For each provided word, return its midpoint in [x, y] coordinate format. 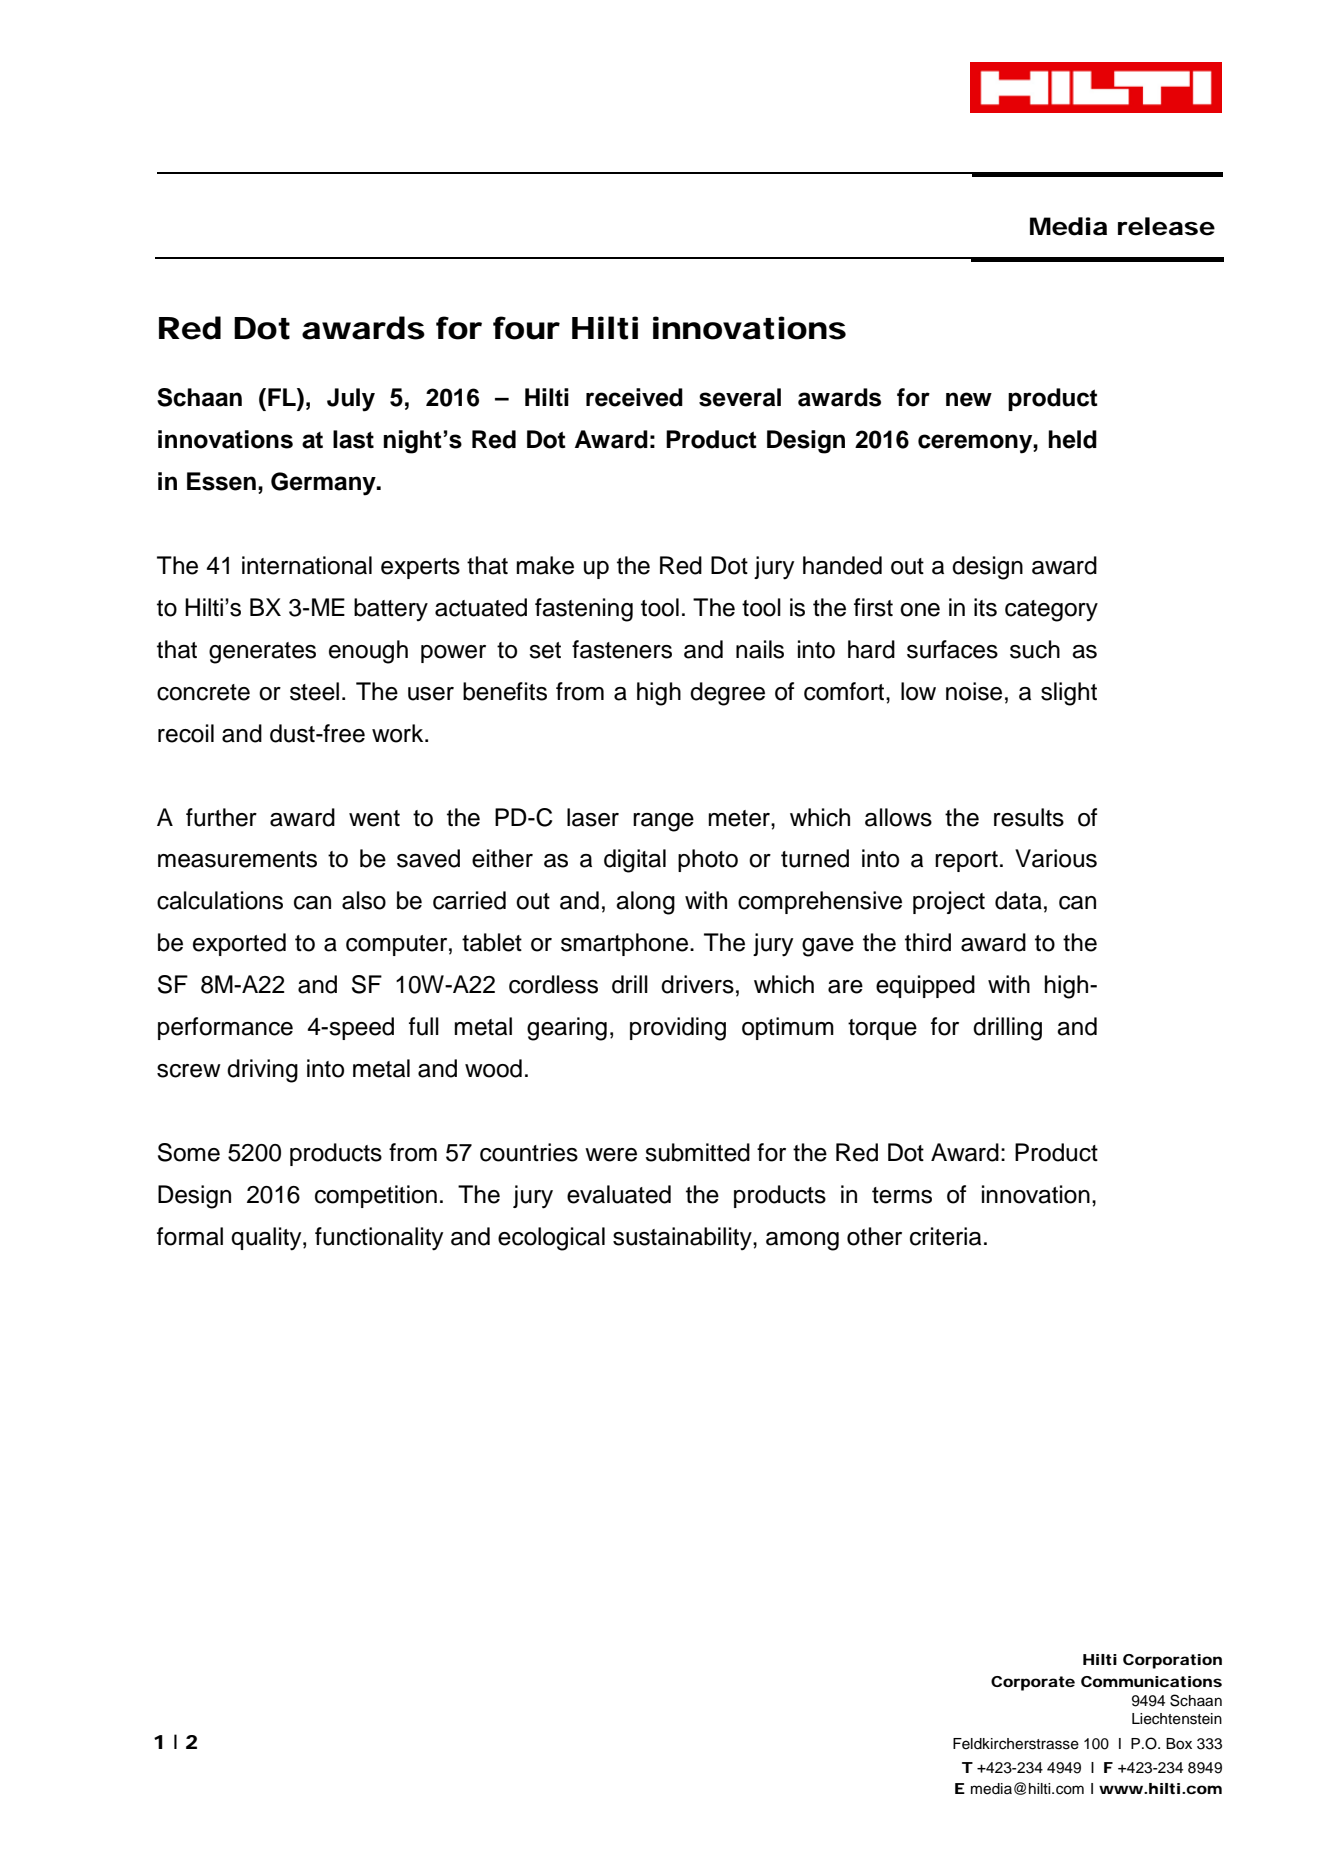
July [351, 400]
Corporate [1033, 1683]
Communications [1151, 1681]
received [634, 397]
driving [262, 1071]
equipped [925, 986]
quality [267, 1239]
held [1072, 439]
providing [678, 1029]
